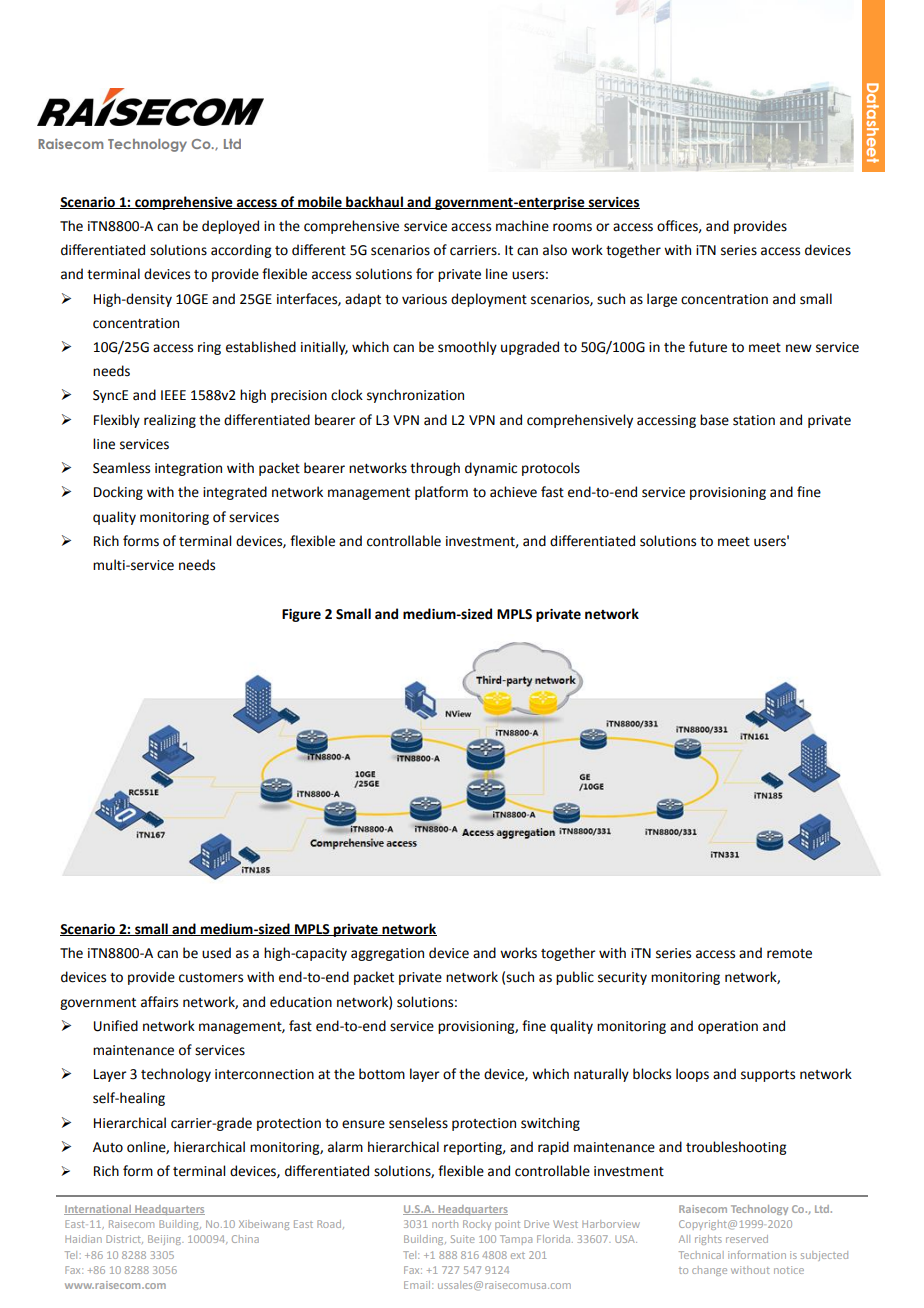  I want to click on remote, so click(789, 954).
